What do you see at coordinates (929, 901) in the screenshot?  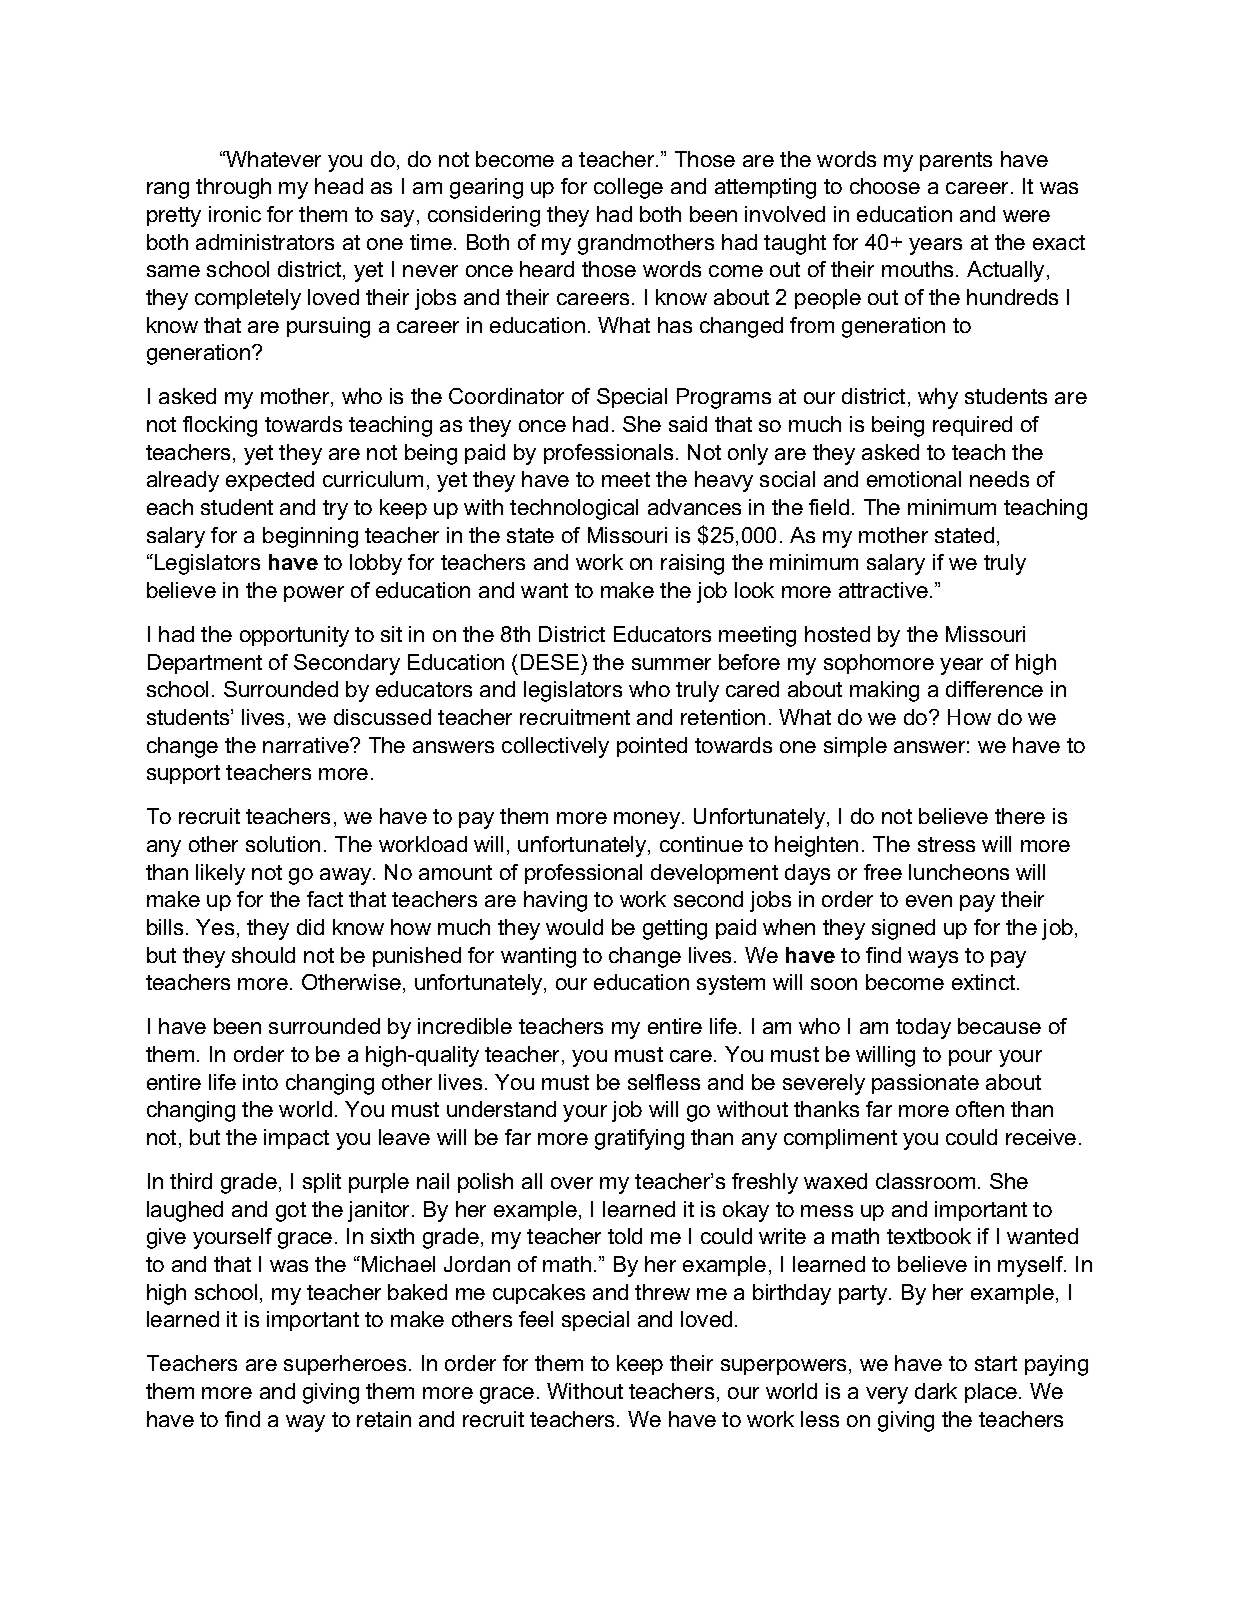 I see `even` at bounding box center [929, 901].
